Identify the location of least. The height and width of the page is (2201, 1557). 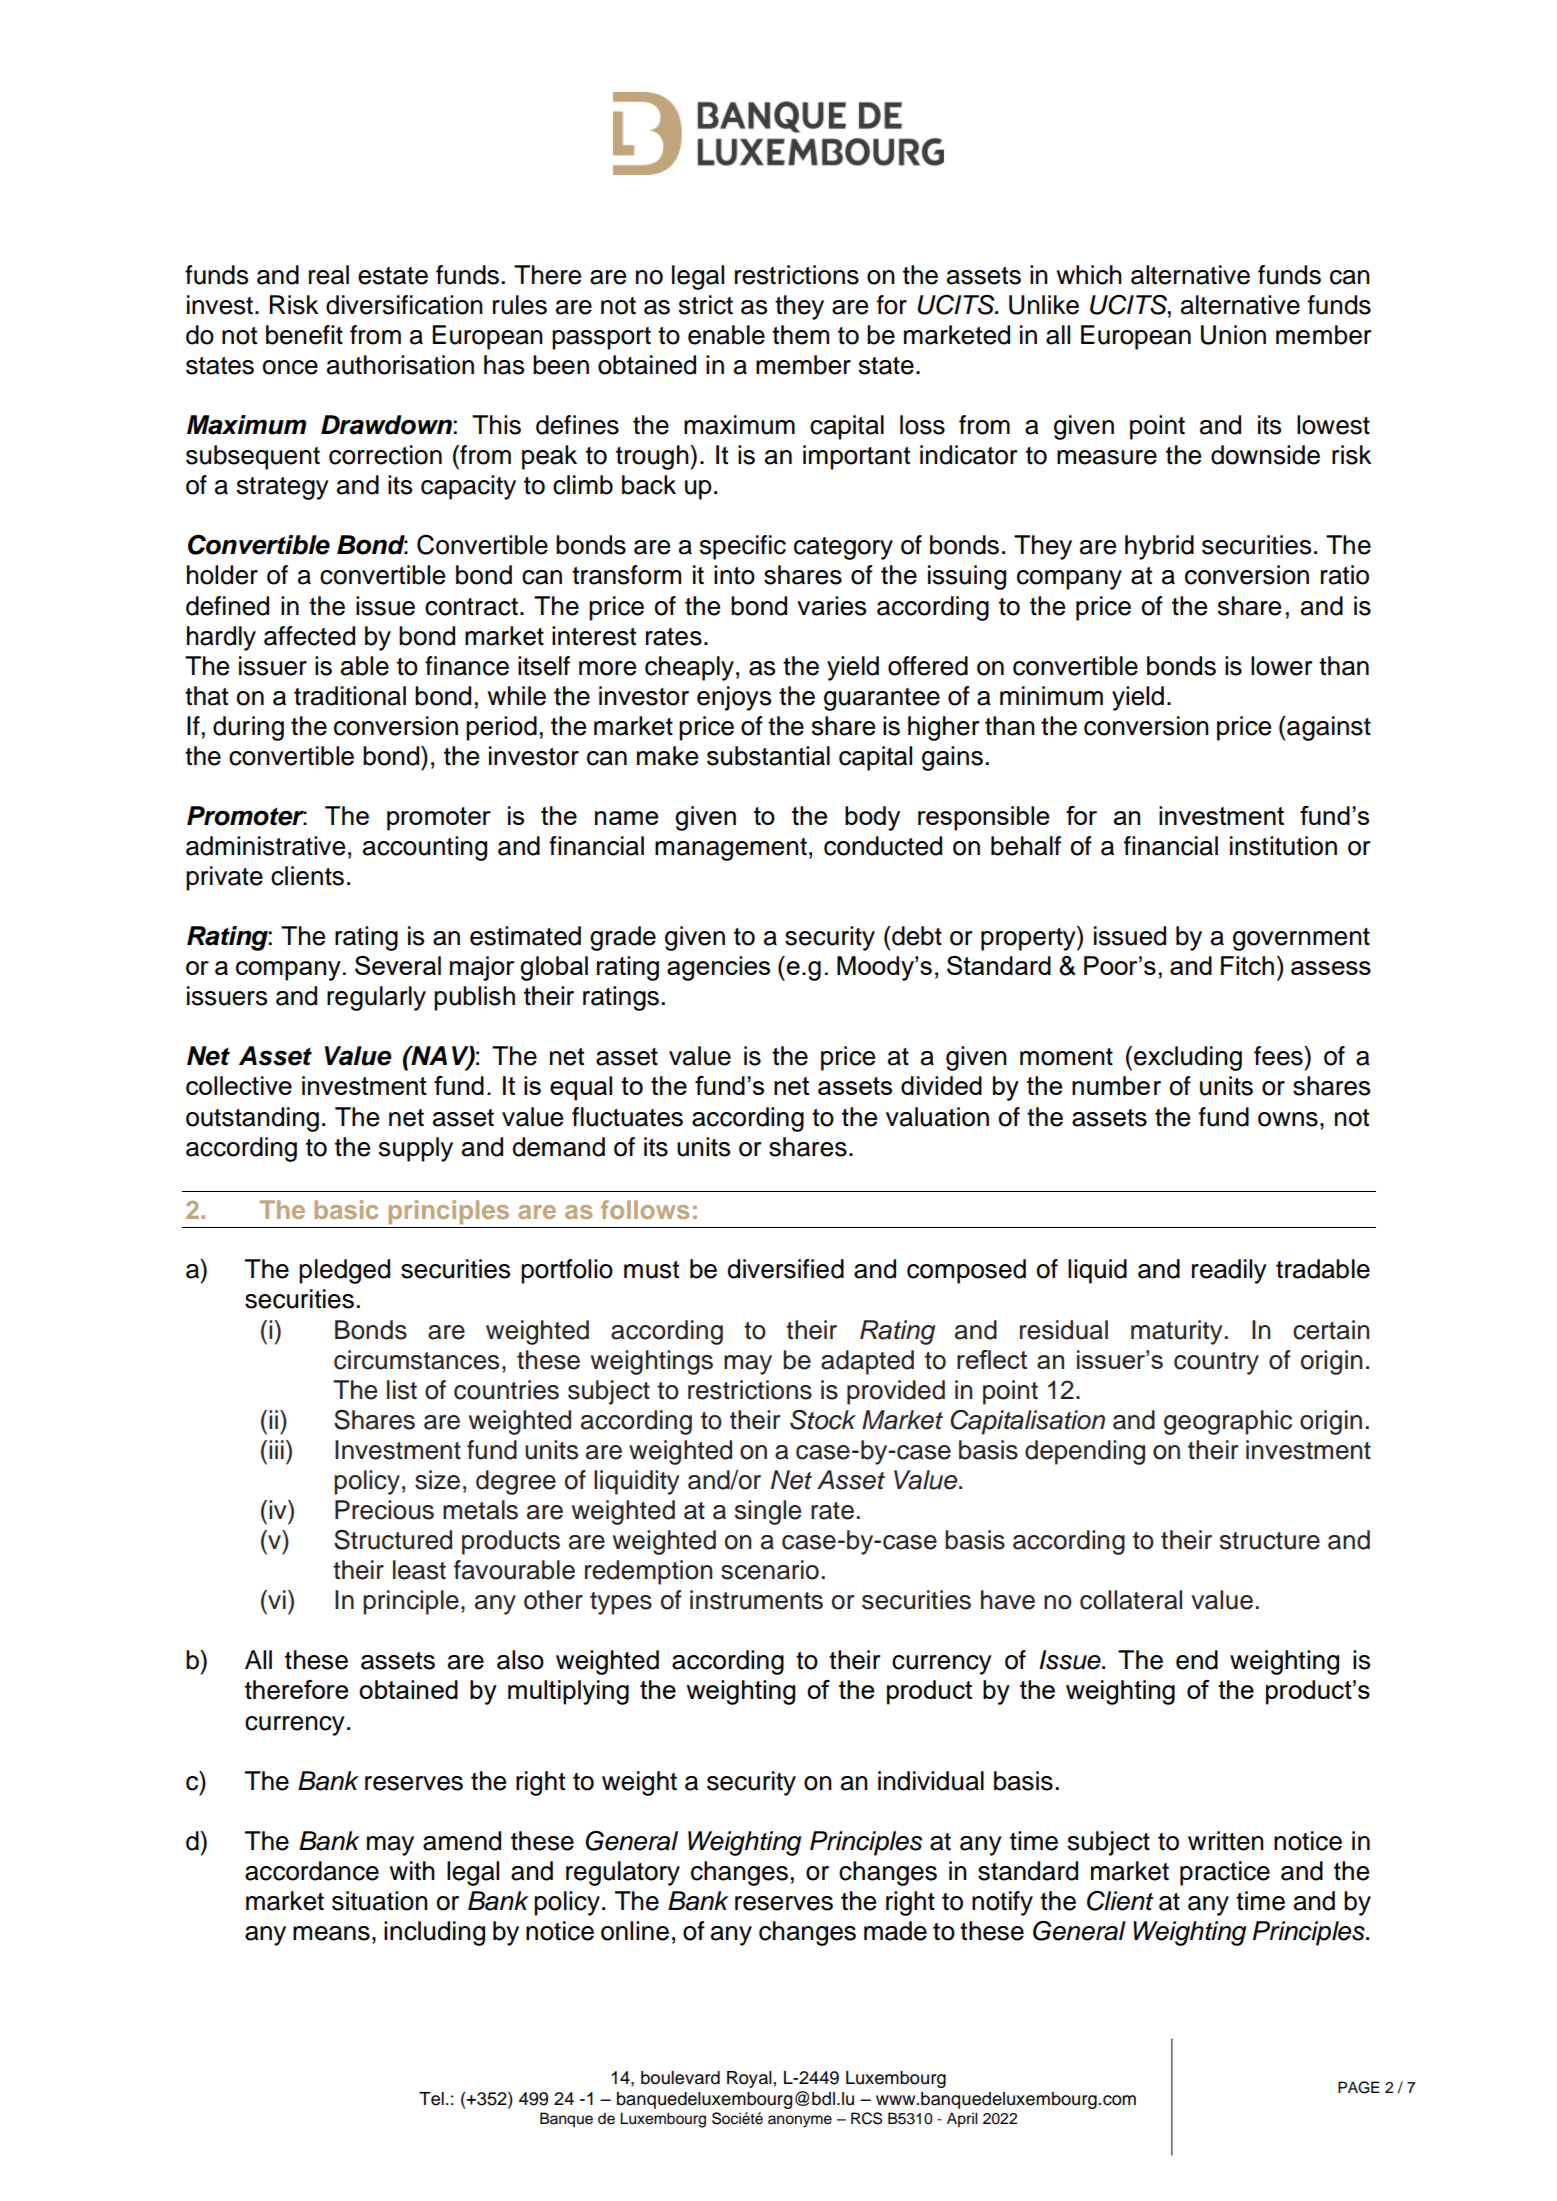
(419, 1570).
